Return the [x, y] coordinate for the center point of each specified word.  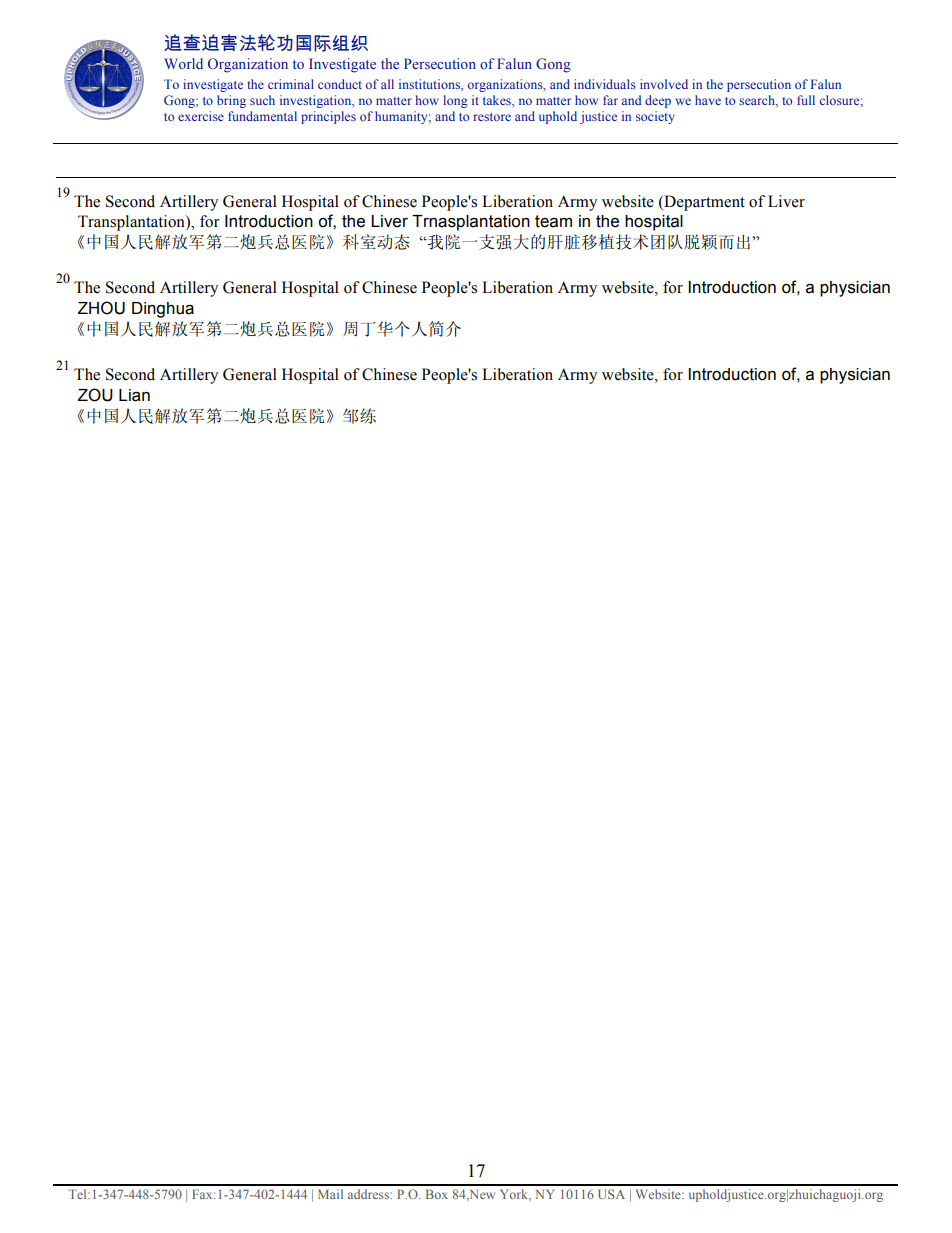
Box [437, 1194]
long [455, 101]
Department [703, 203]
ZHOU [101, 308]
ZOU [95, 395]
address [369, 1194]
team [553, 221]
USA [611, 1194]
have [708, 100]
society [655, 117]
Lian [134, 395]
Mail [330, 1194]
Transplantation [132, 223]
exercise [201, 116]
